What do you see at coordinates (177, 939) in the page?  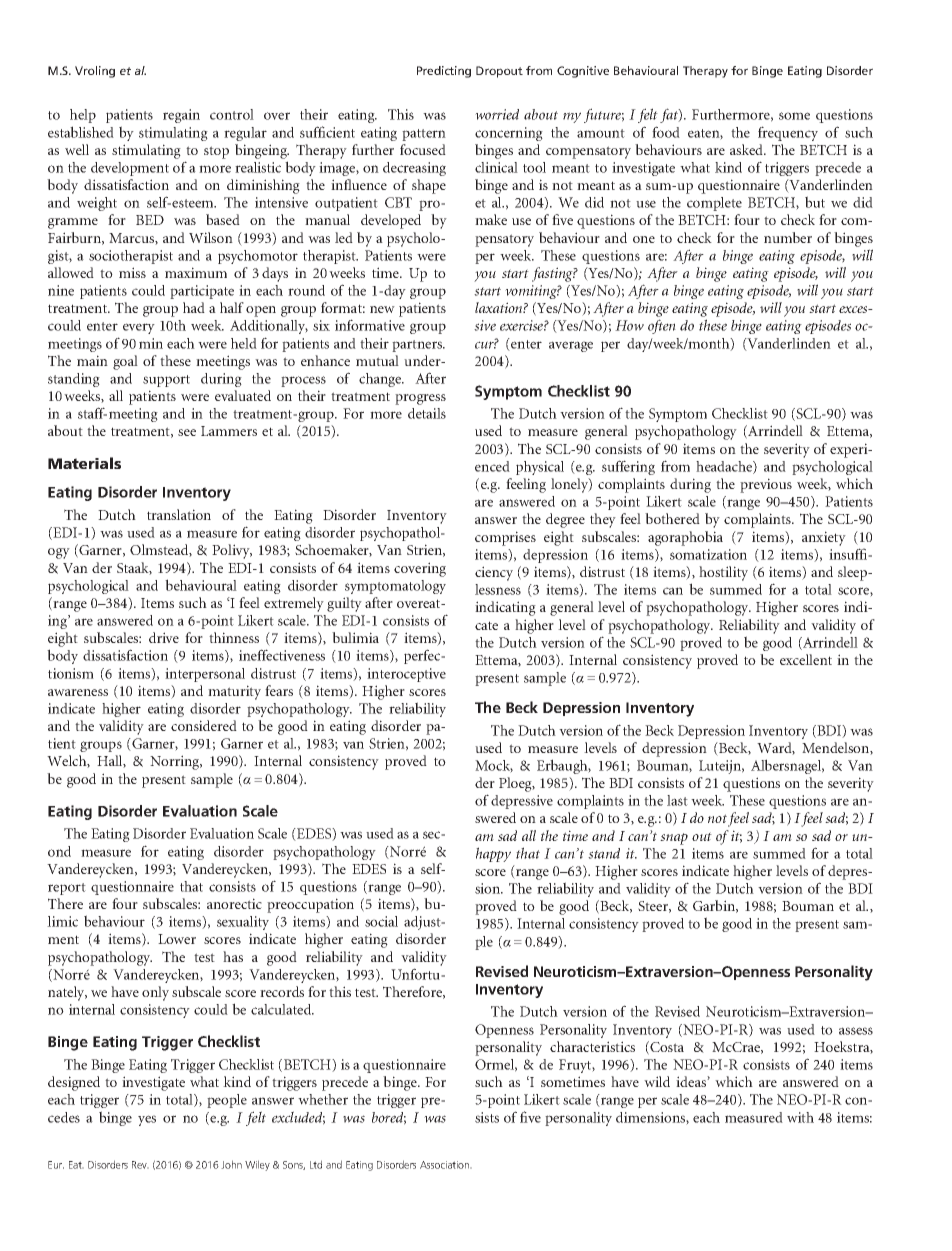 I see `Lower` at bounding box center [177, 939].
